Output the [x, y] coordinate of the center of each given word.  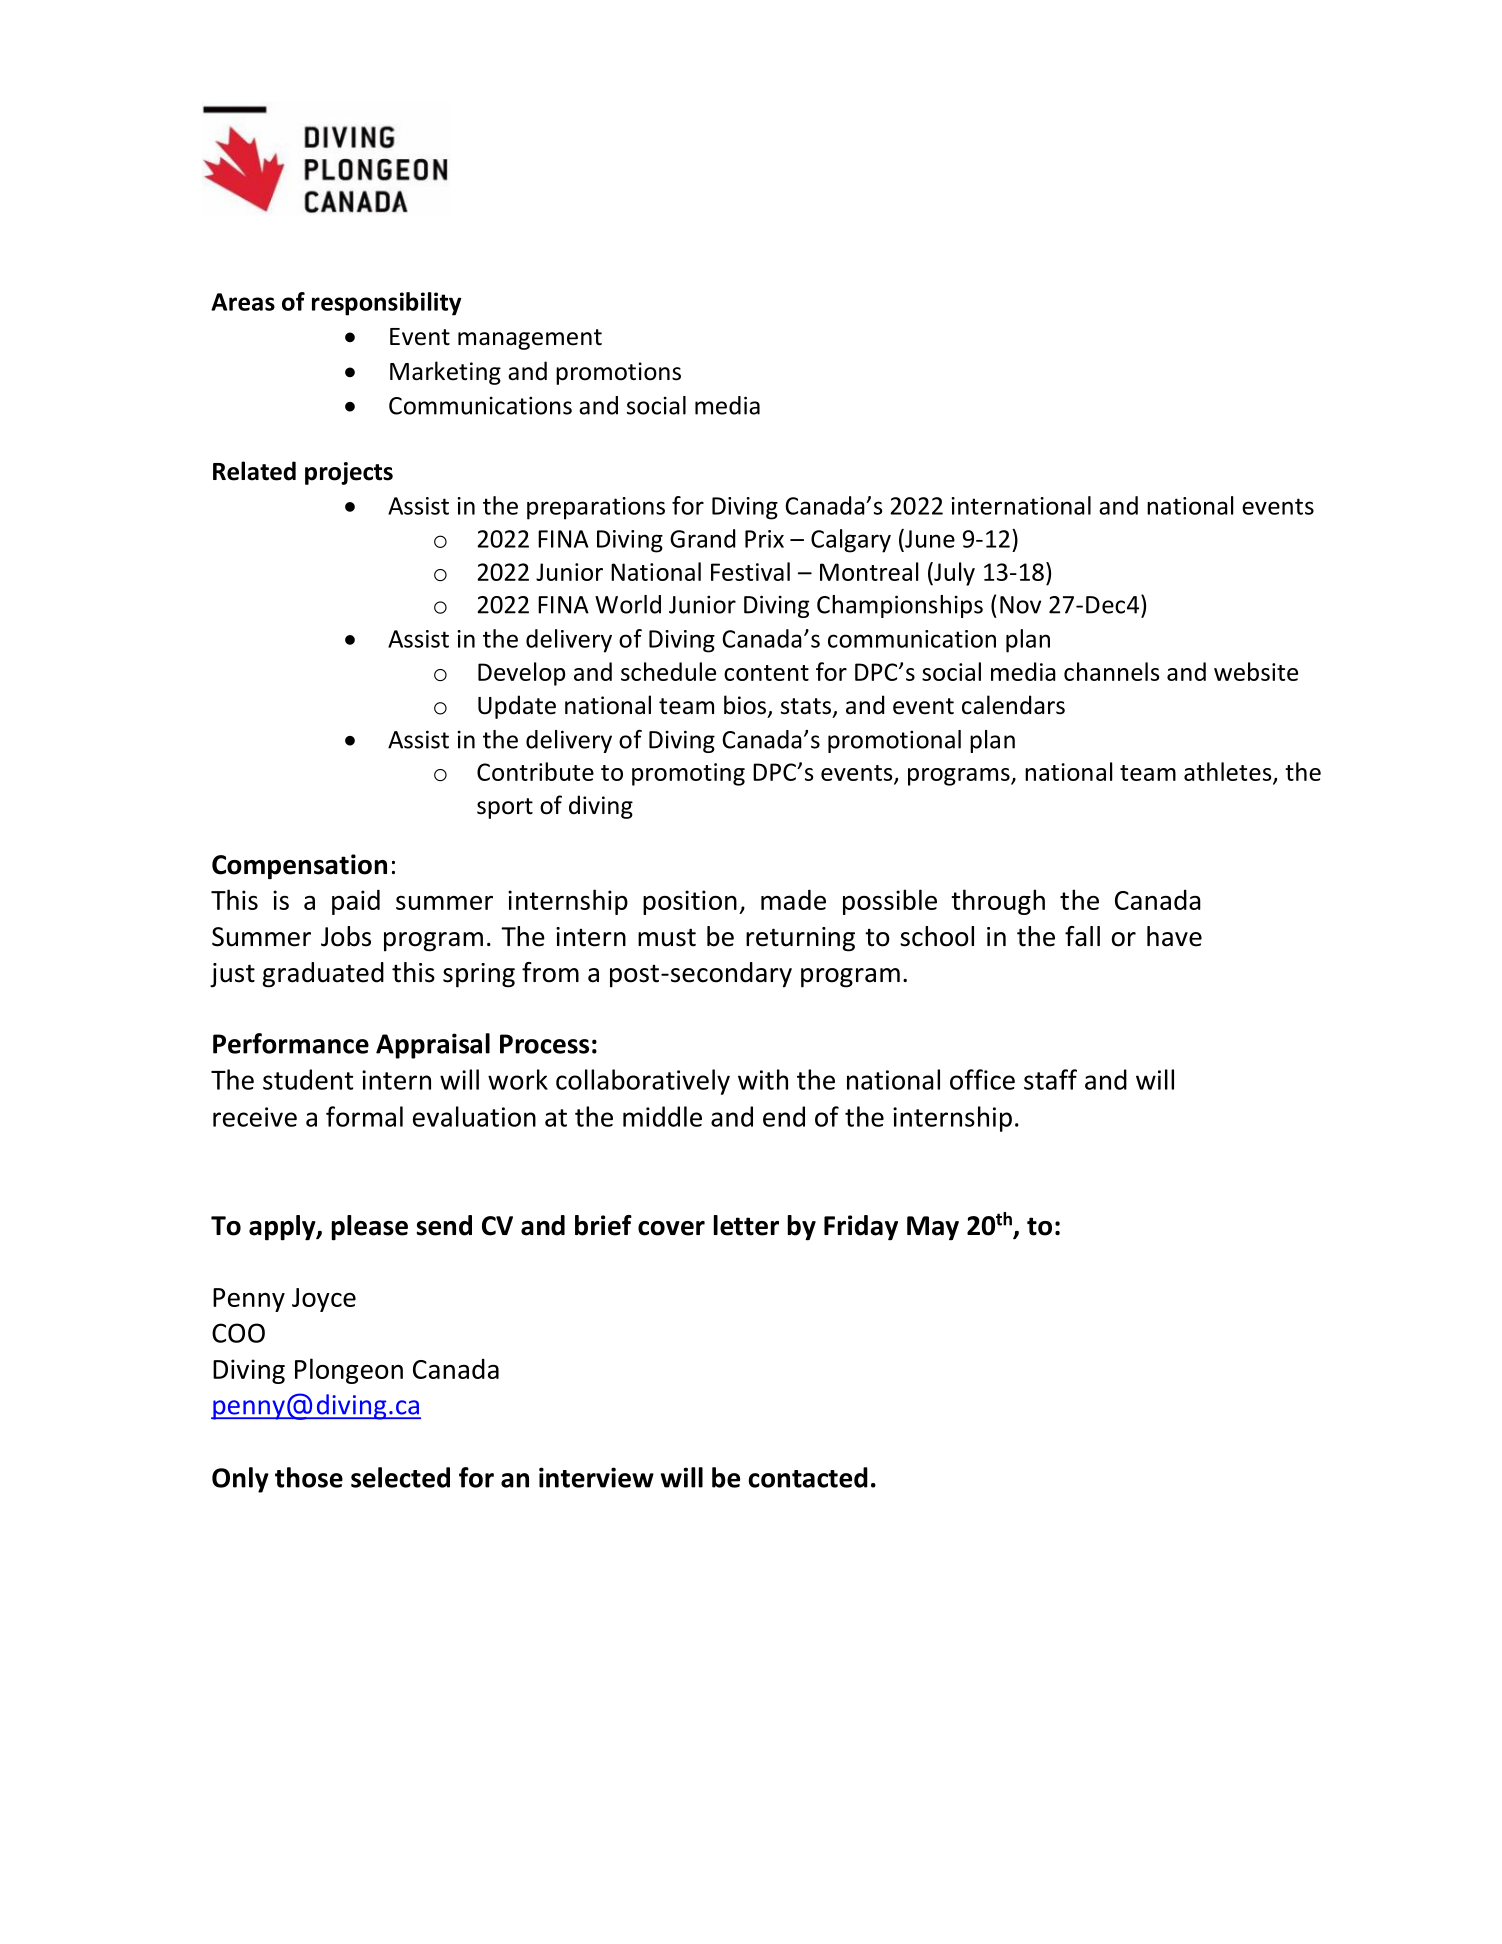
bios [746, 706]
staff [1050, 1079]
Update [517, 707]
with [763, 1079]
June [929, 538]
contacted [808, 1477]
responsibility [386, 304]
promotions [618, 373]
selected [400, 1477]
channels [1111, 671]
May [933, 1228]
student [308, 1079]
